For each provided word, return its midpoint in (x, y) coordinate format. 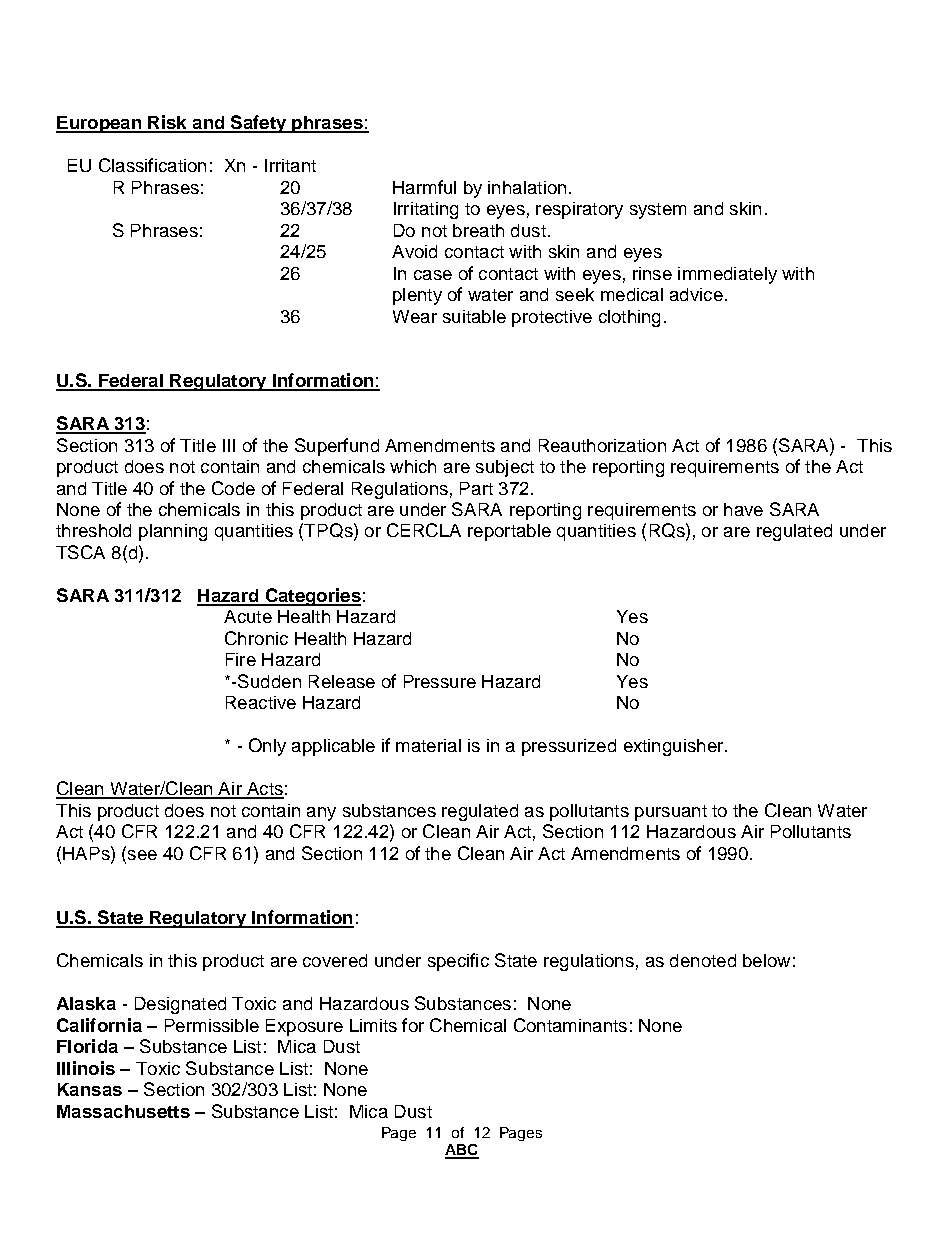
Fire (241, 659)
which (413, 466)
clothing (629, 318)
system (658, 211)
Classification (152, 165)
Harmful (424, 187)
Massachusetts (123, 1111)
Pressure (440, 681)
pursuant (671, 813)
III (229, 445)
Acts (264, 790)
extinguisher (675, 747)
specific (458, 962)
